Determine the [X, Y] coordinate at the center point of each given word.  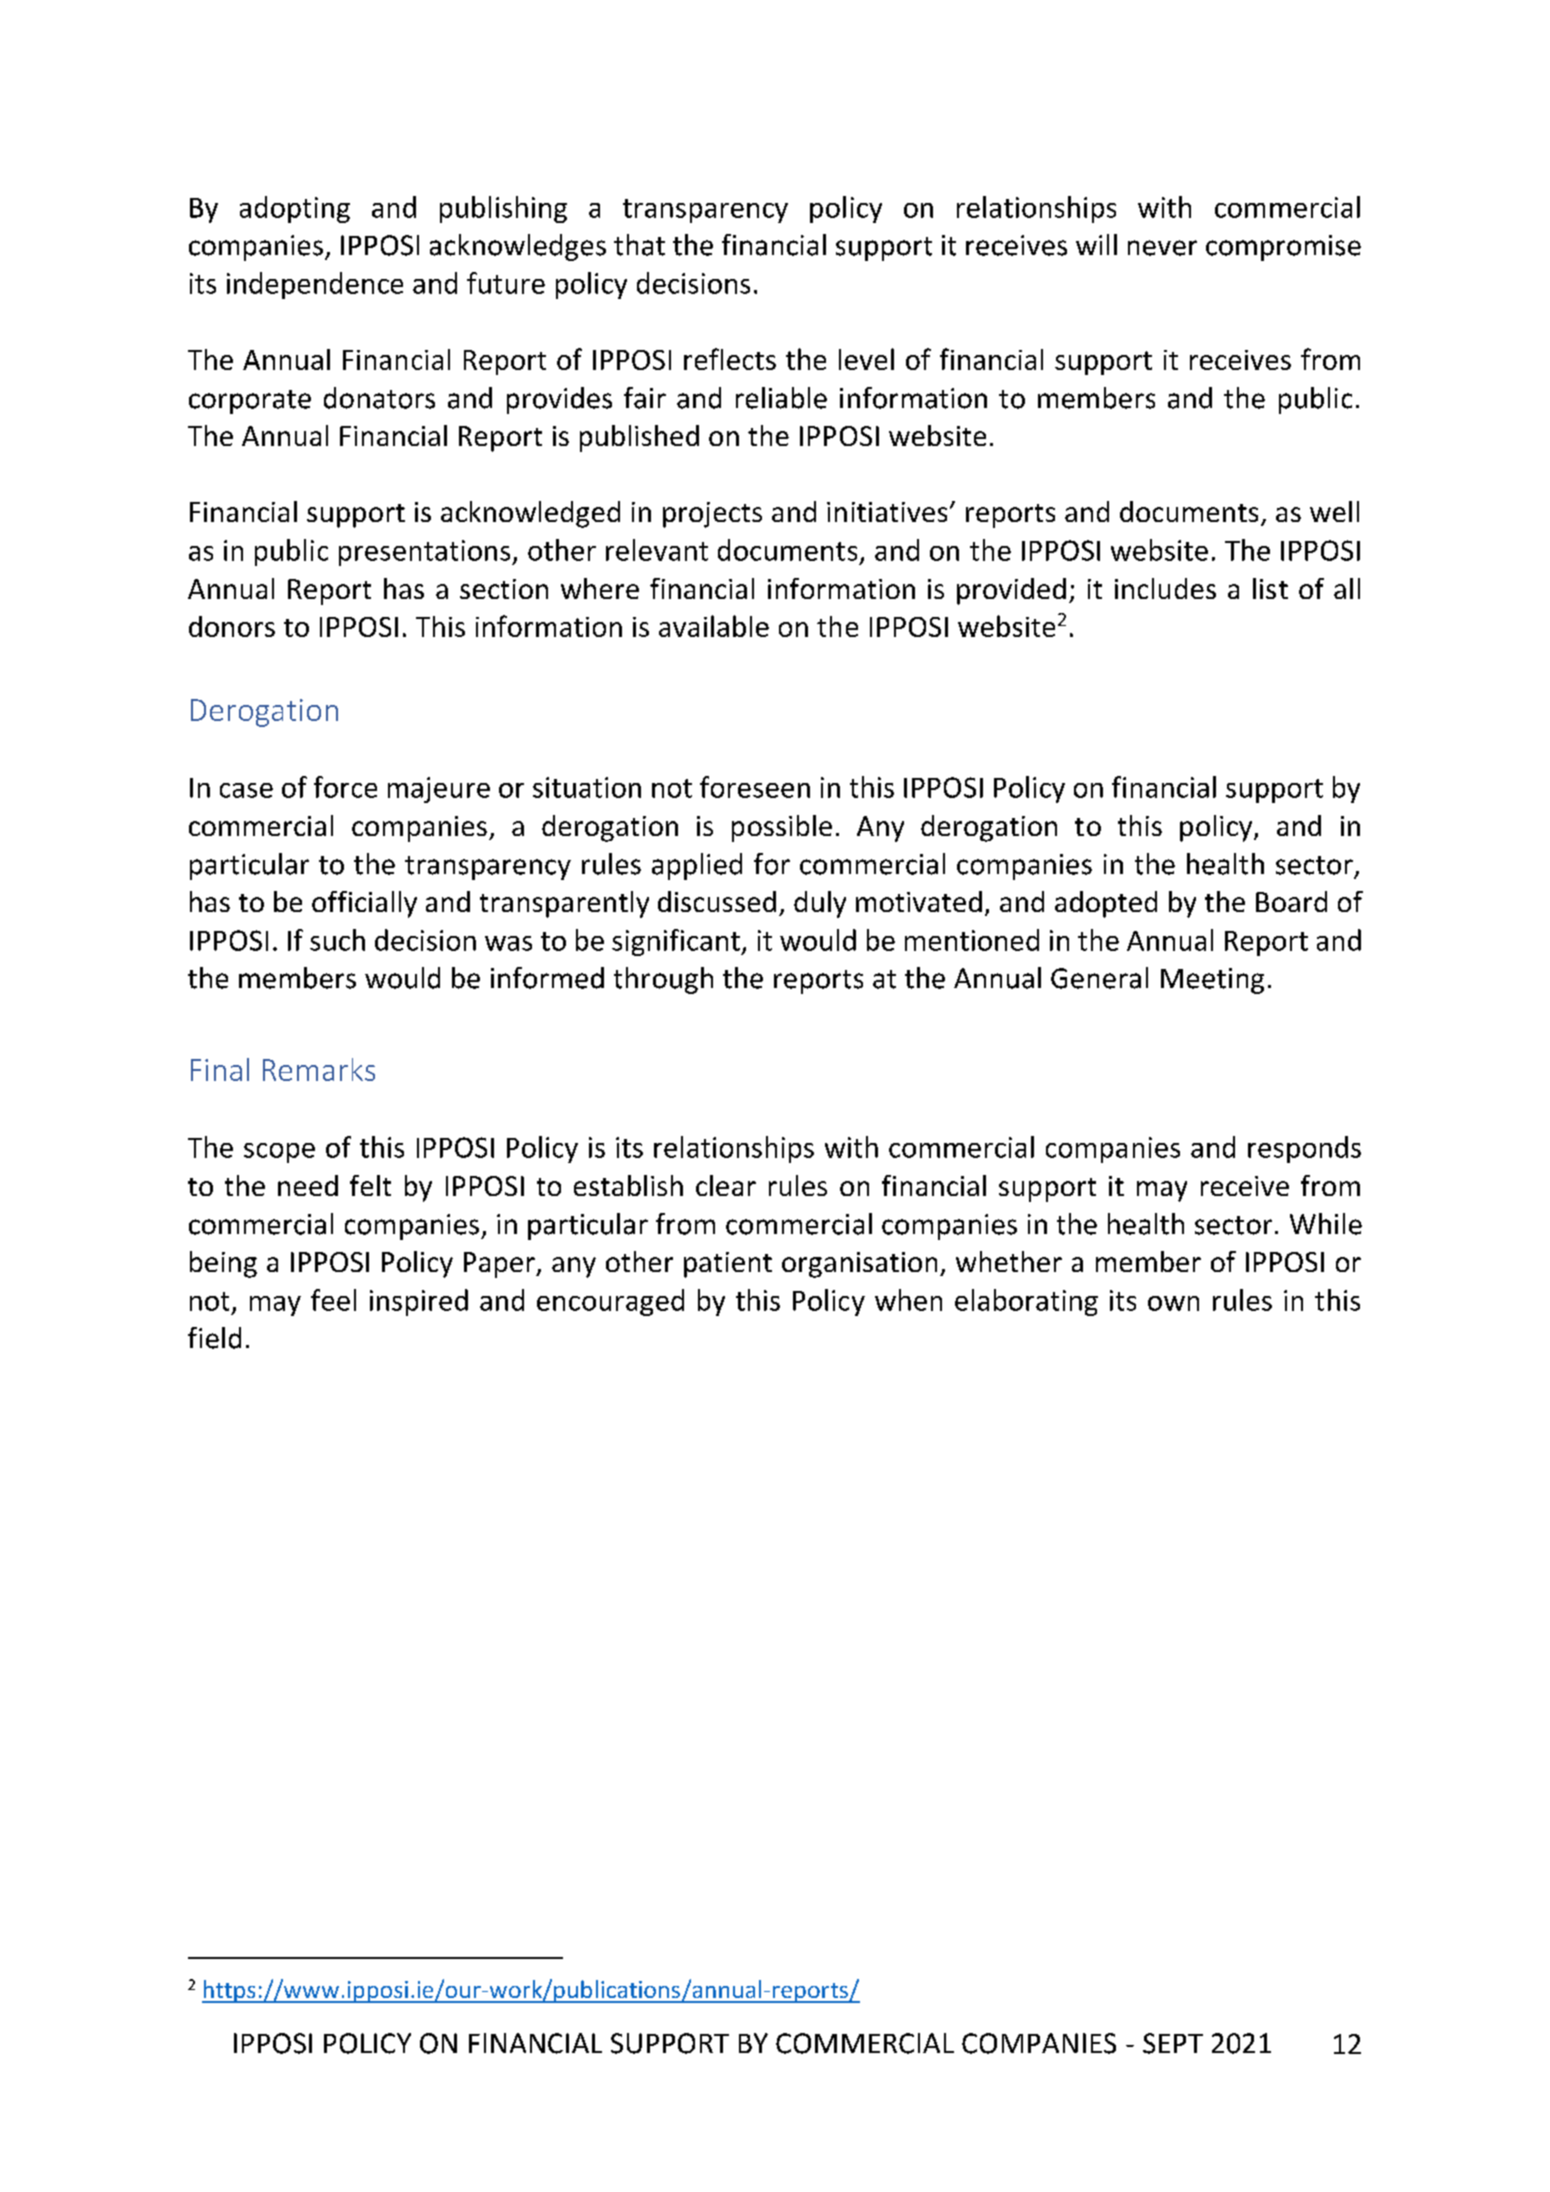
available [714, 626]
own [1173, 1303]
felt [370, 1185]
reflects [730, 359]
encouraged [610, 1302]
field [214, 1338]
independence [315, 285]
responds [1304, 1149]
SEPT [1173, 2043]
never [1162, 248]
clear [726, 1185]
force [345, 787]
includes [1165, 588]
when [908, 1300]
